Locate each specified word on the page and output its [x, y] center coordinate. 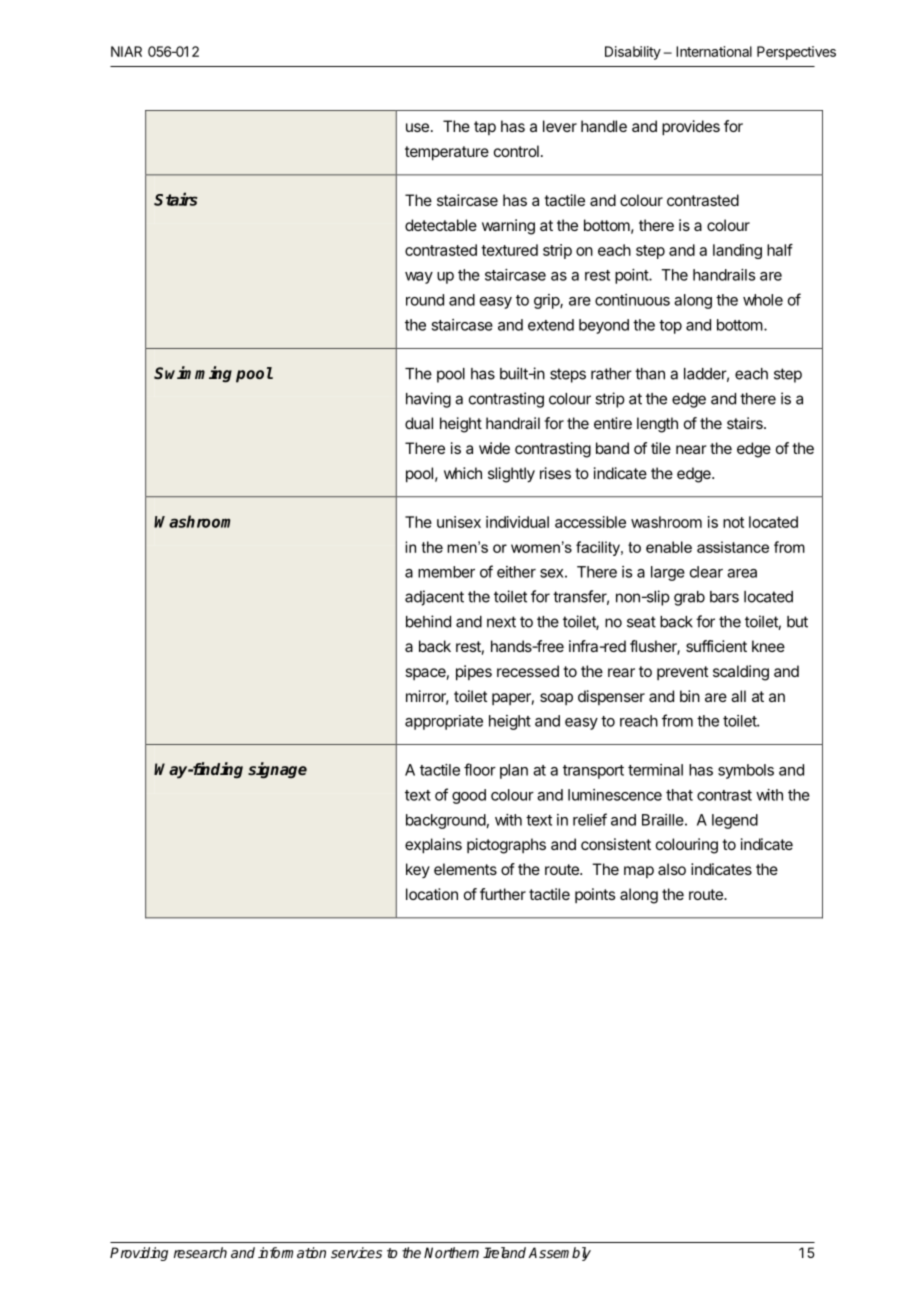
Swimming [193, 374]
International [714, 51]
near [691, 449]
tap [485, 128]
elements [465, 869]
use [417, 127]
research [200, 1252]
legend [735, 821]
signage [277, 770]
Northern [451, 1252]
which [463, 473]
